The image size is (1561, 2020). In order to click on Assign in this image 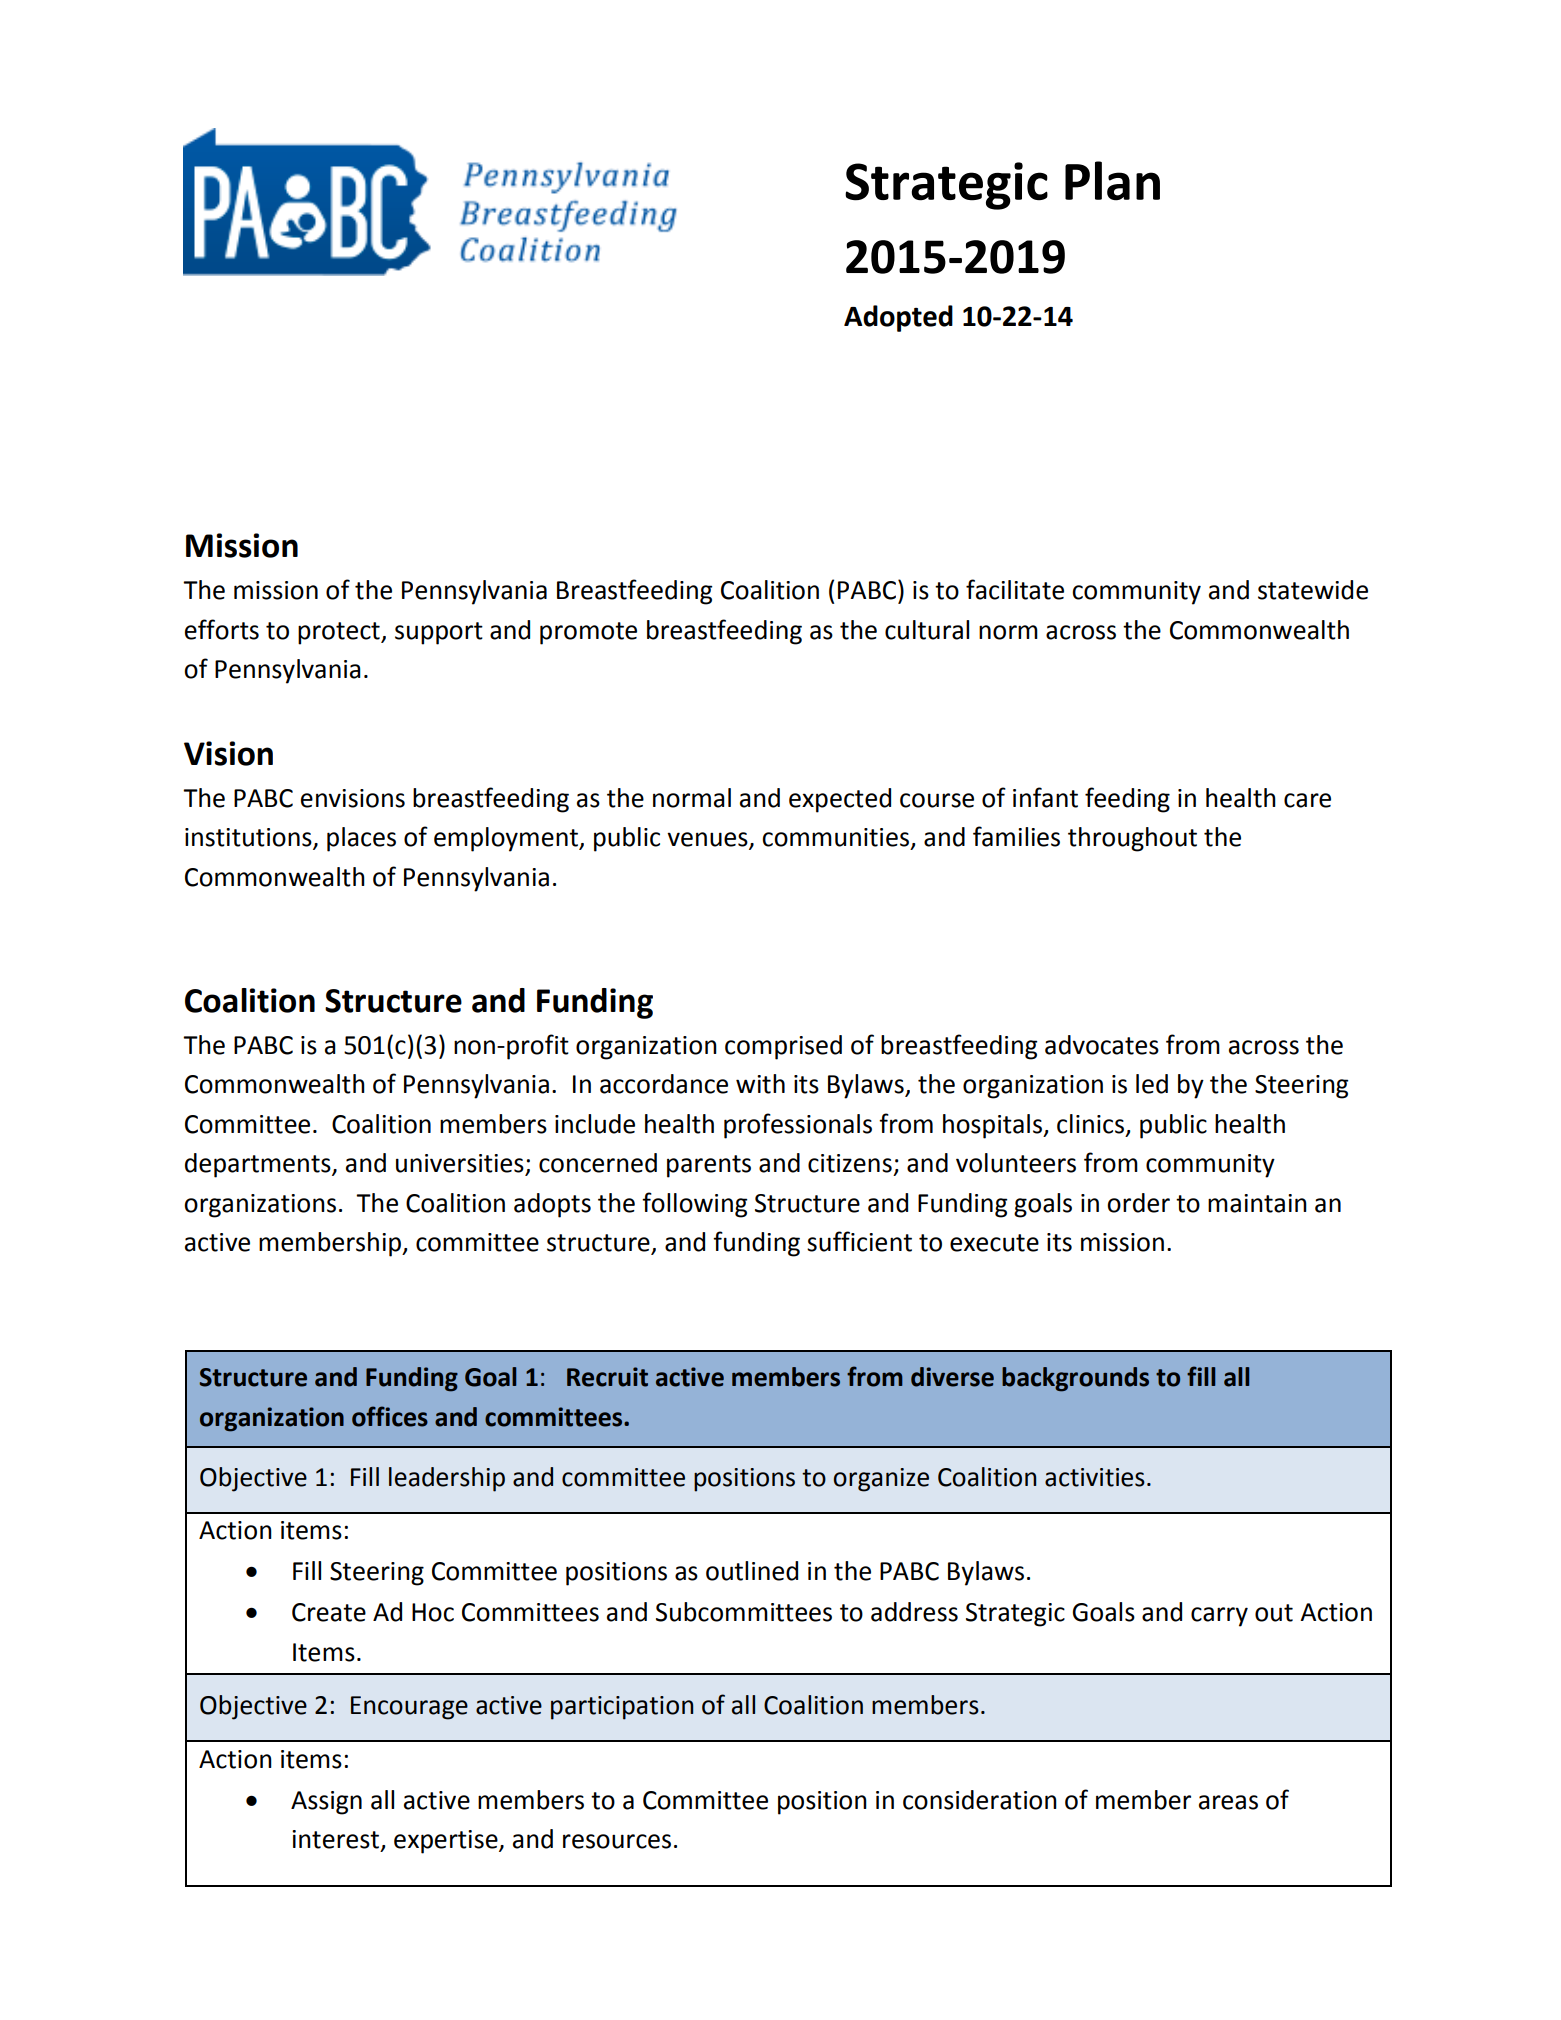, I will do `click(326, 1803)`.
